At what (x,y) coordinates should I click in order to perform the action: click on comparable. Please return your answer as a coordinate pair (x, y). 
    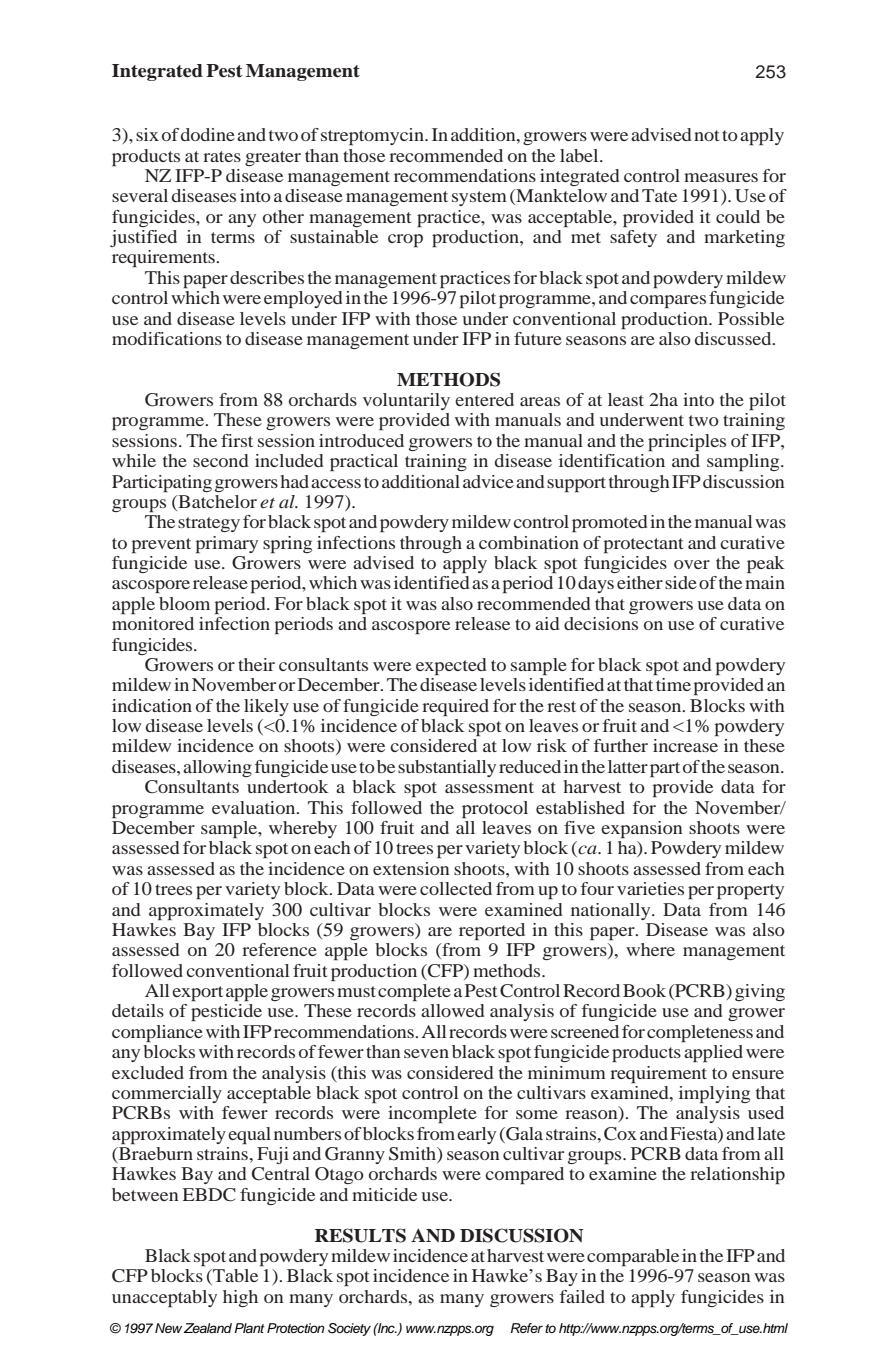
    Looking at the image, I should click on (633, 1257).
